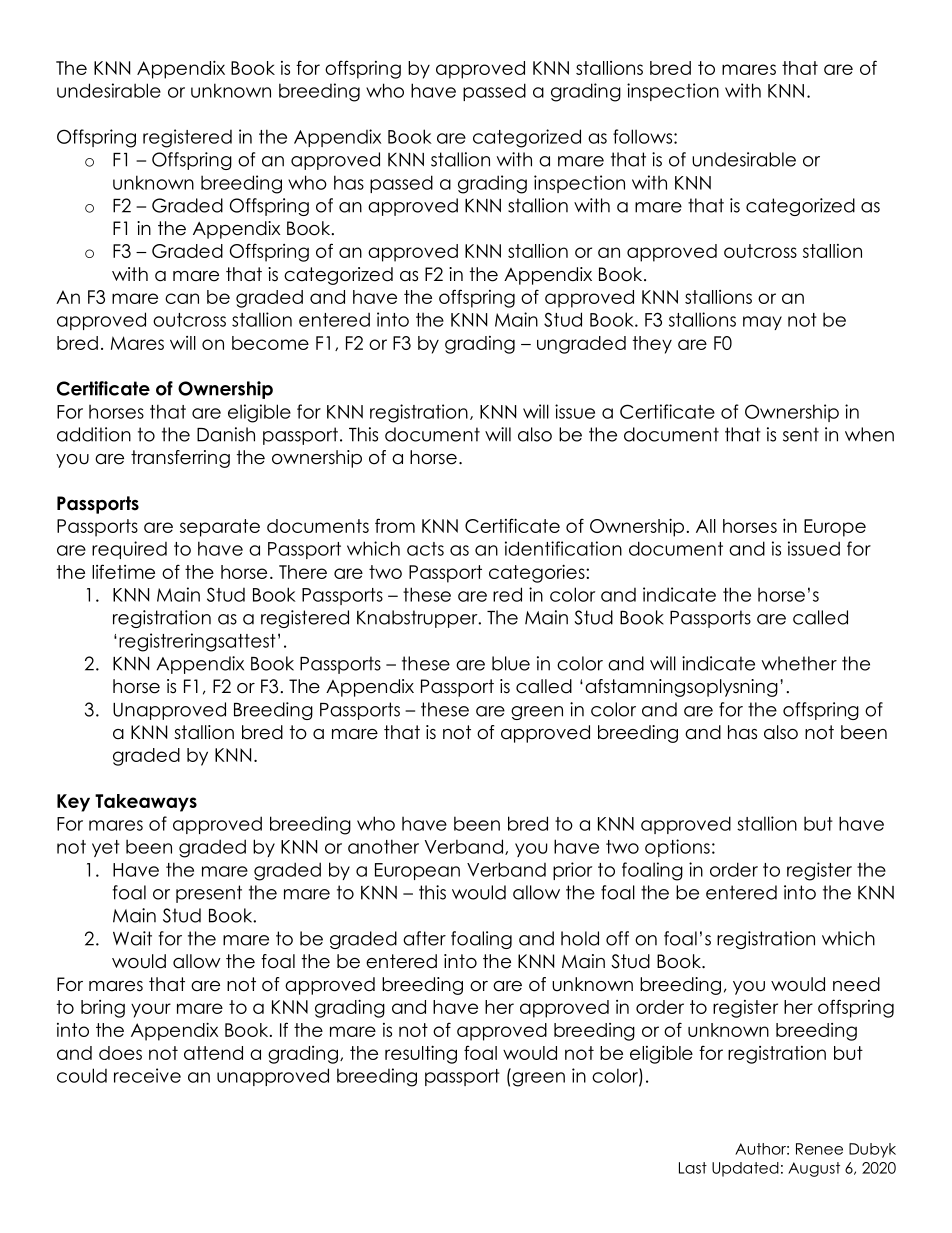 The image size is (952, 1233). Describe the element at coordinates (762, 323) in the page. I see `may` at that location.
